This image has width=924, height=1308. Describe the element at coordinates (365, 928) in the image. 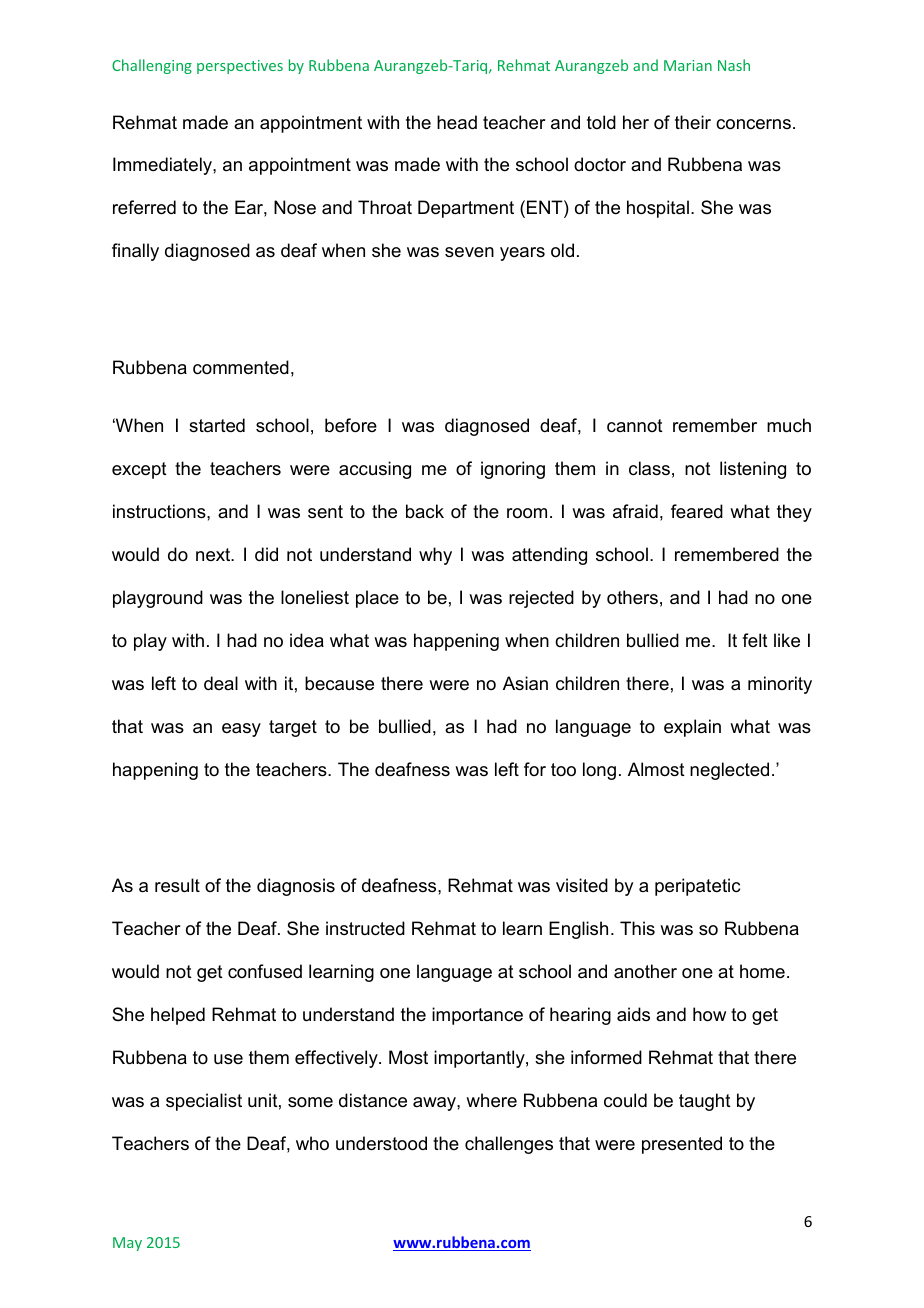

I see `instructed` at that location.
